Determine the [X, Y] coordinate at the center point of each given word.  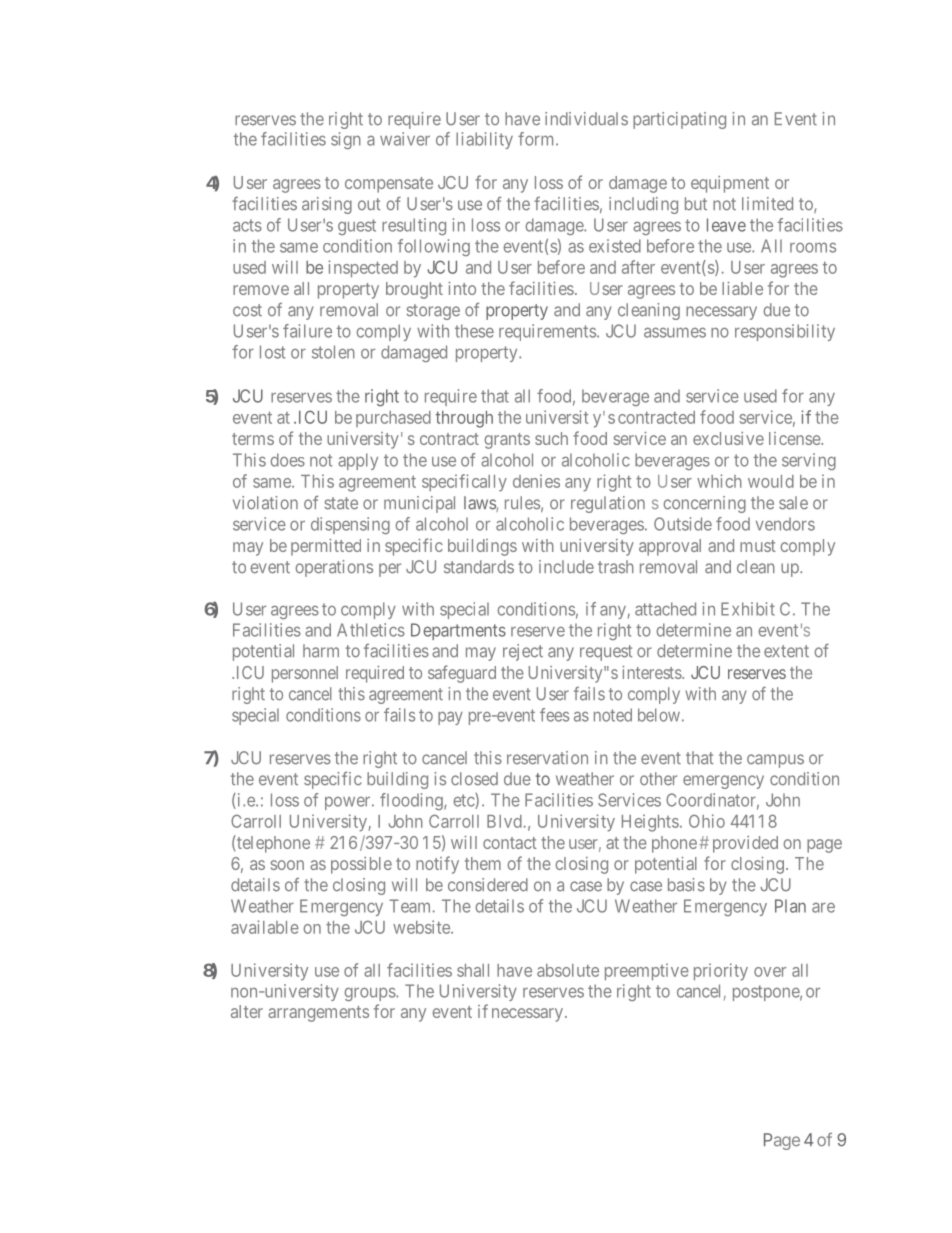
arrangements [318, 1014]
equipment [730, 184]
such [551, 438]
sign [346, 140]
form [537, 139]
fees [554, 715]
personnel [305, 674]
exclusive [728, 438]
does [287, 460]
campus [775, 761]
